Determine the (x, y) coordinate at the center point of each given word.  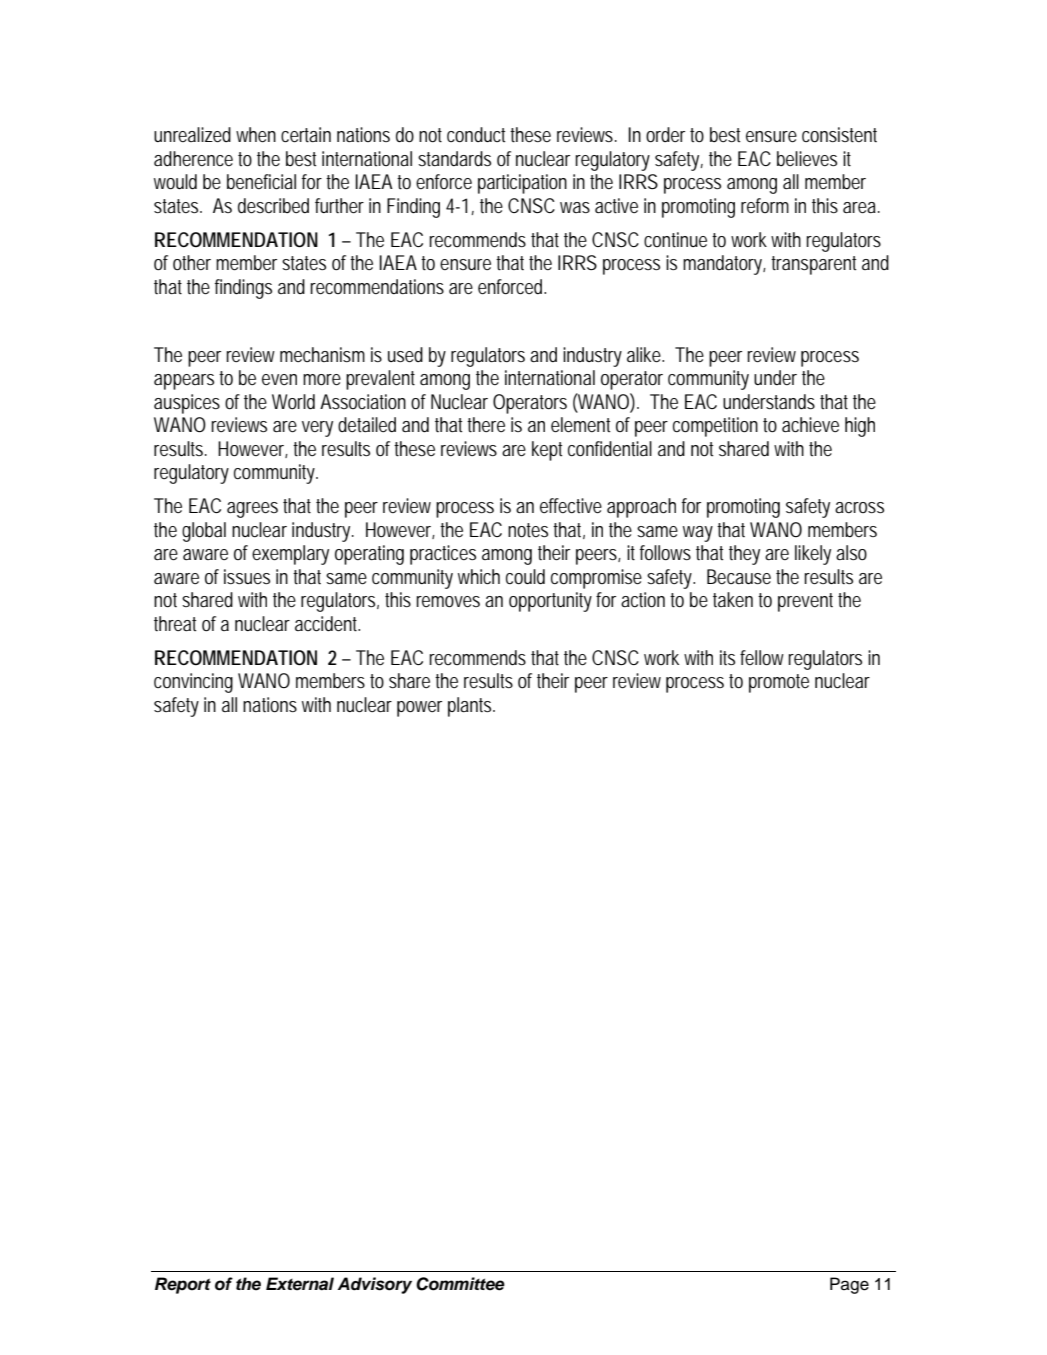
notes (528, 530)
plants (471, 707)
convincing (193, 683)
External (300, 1284)
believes (807, 158)
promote (779, 683)
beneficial (261, 181)
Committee (460, 1284)
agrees (252, 510)
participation (522, 184)
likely (813, 555)
